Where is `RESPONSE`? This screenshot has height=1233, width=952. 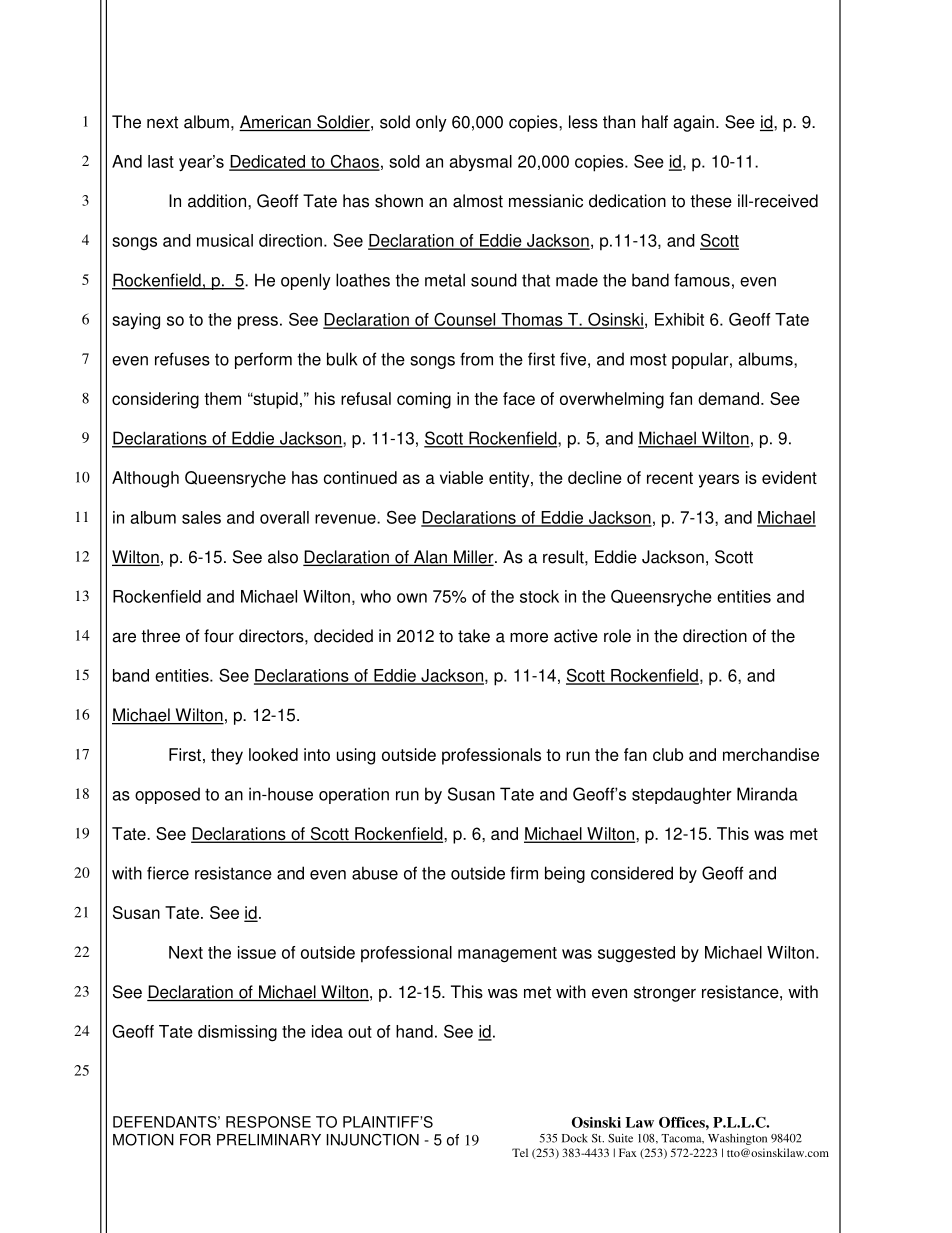
RESPONSE is located at coordinates (268, 1122).
